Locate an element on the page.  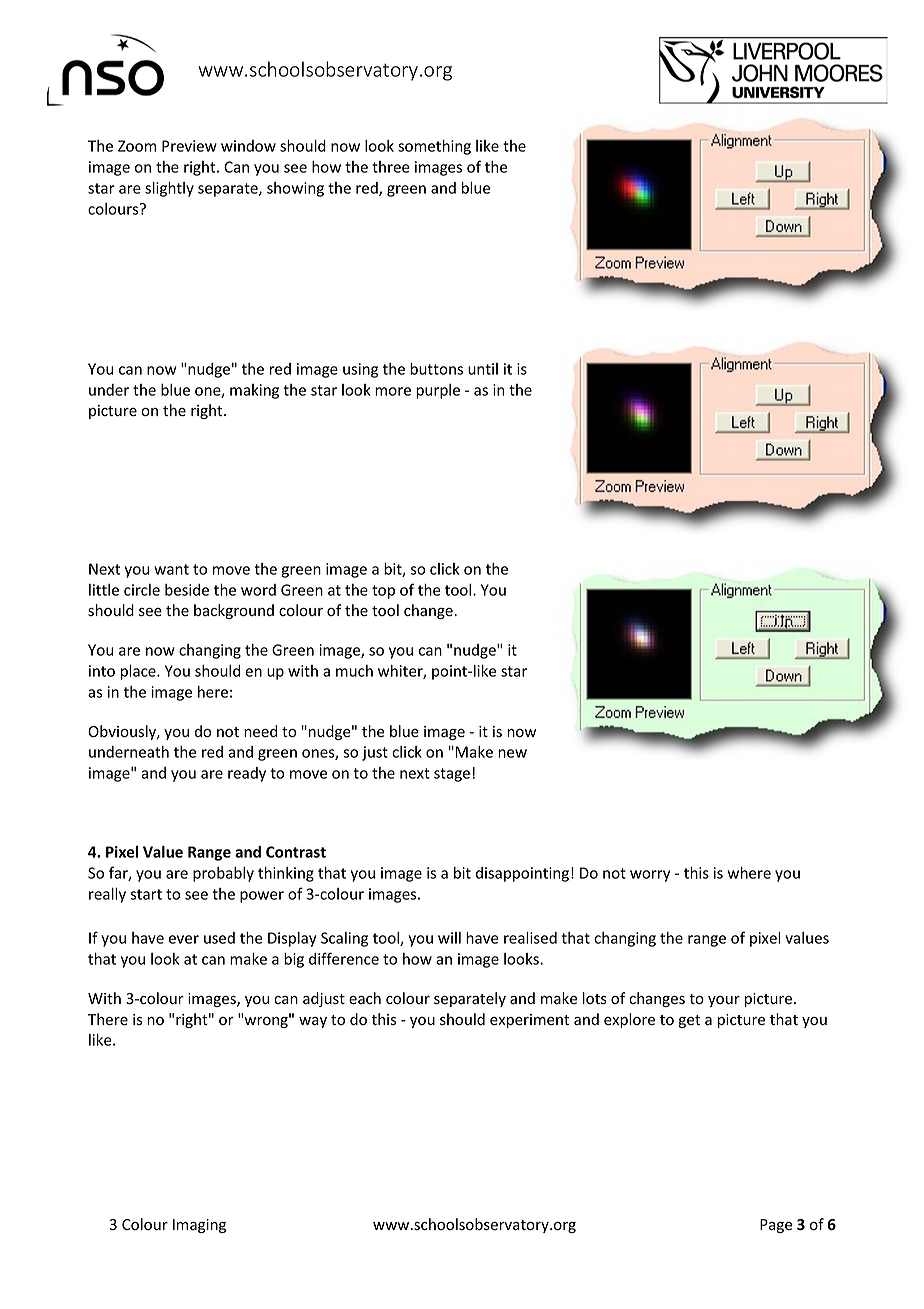
Imaging is located at coordinates (199, 1226).
